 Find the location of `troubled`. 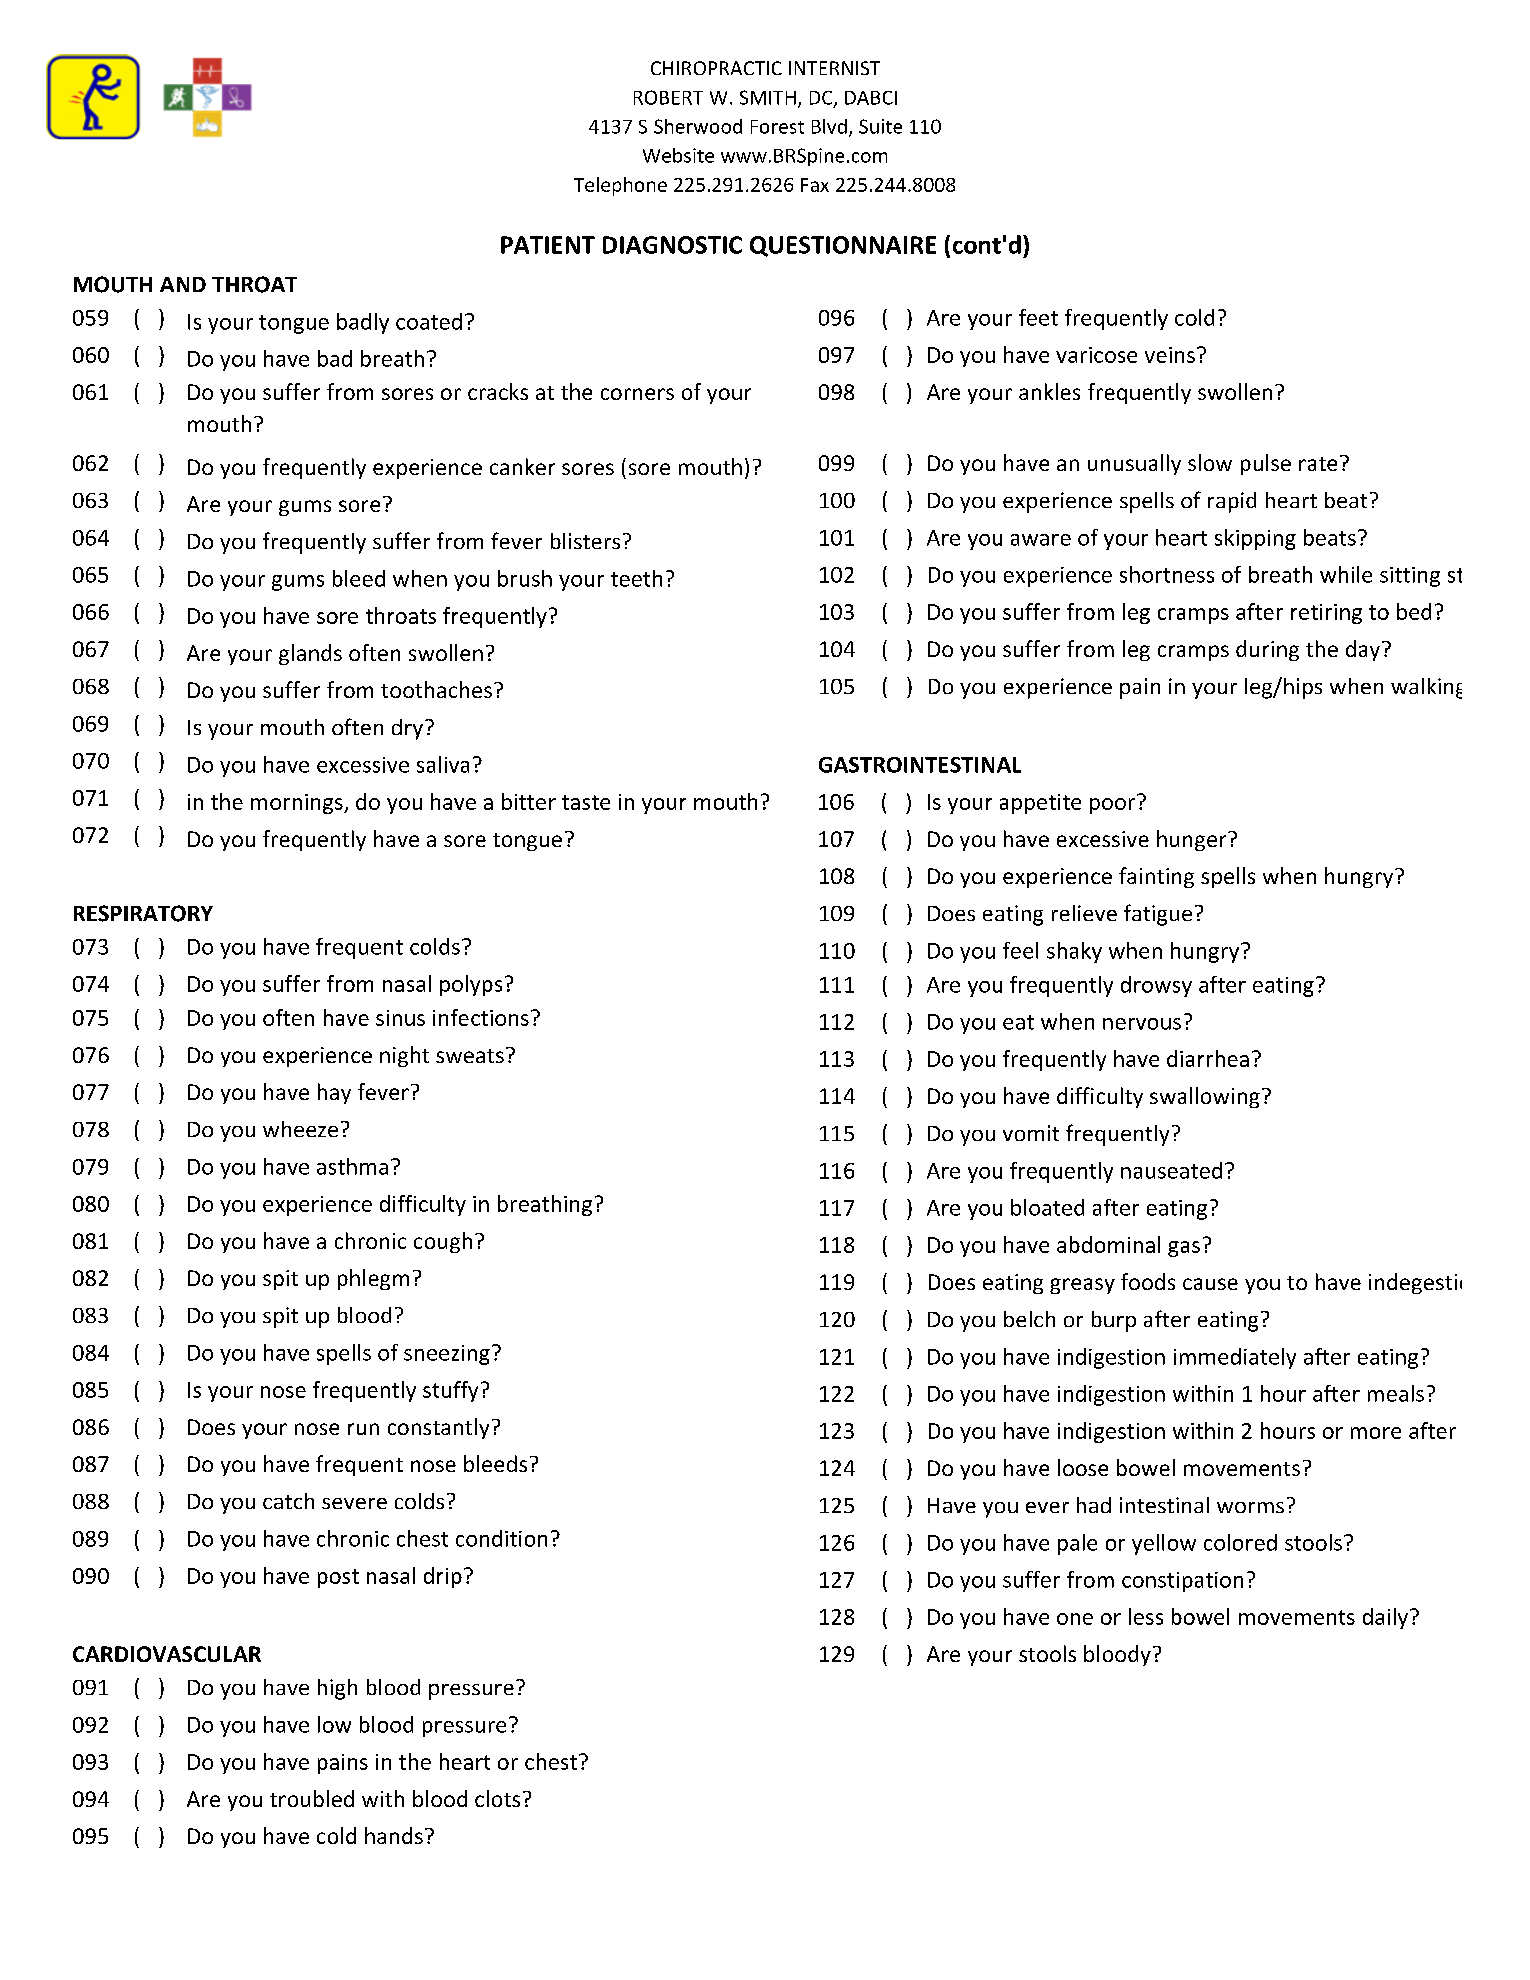

troubled is located at coordinates (312, 1798).
